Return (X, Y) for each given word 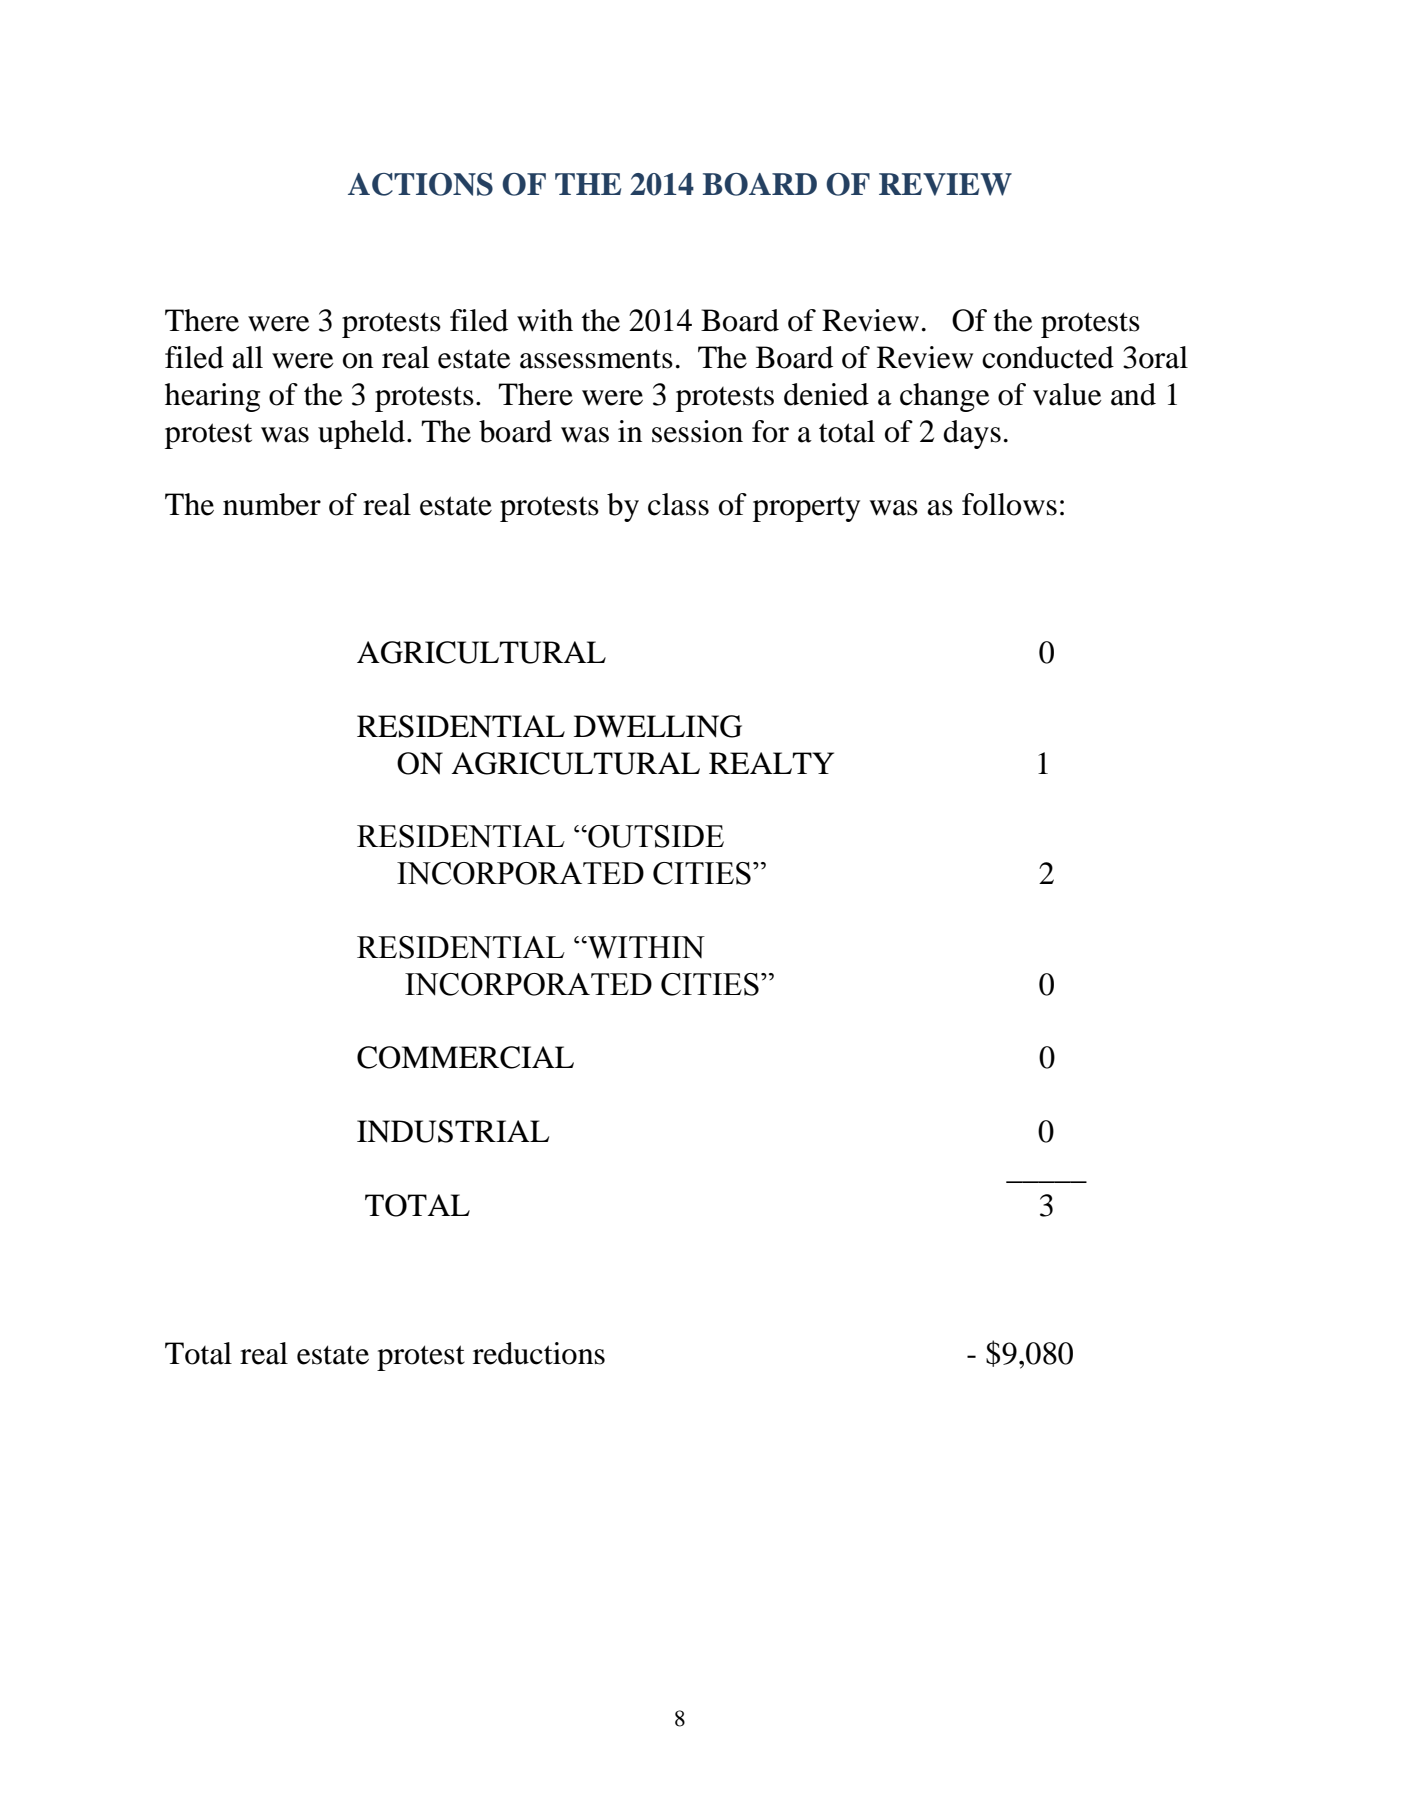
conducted (1048, 357)
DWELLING (658, 726)
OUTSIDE (655, 836)
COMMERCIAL (465, 1057)
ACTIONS (420, 184)
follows (1009, 504)
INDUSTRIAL (453, 1131)
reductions (539, 1353)
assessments (596, 359)
